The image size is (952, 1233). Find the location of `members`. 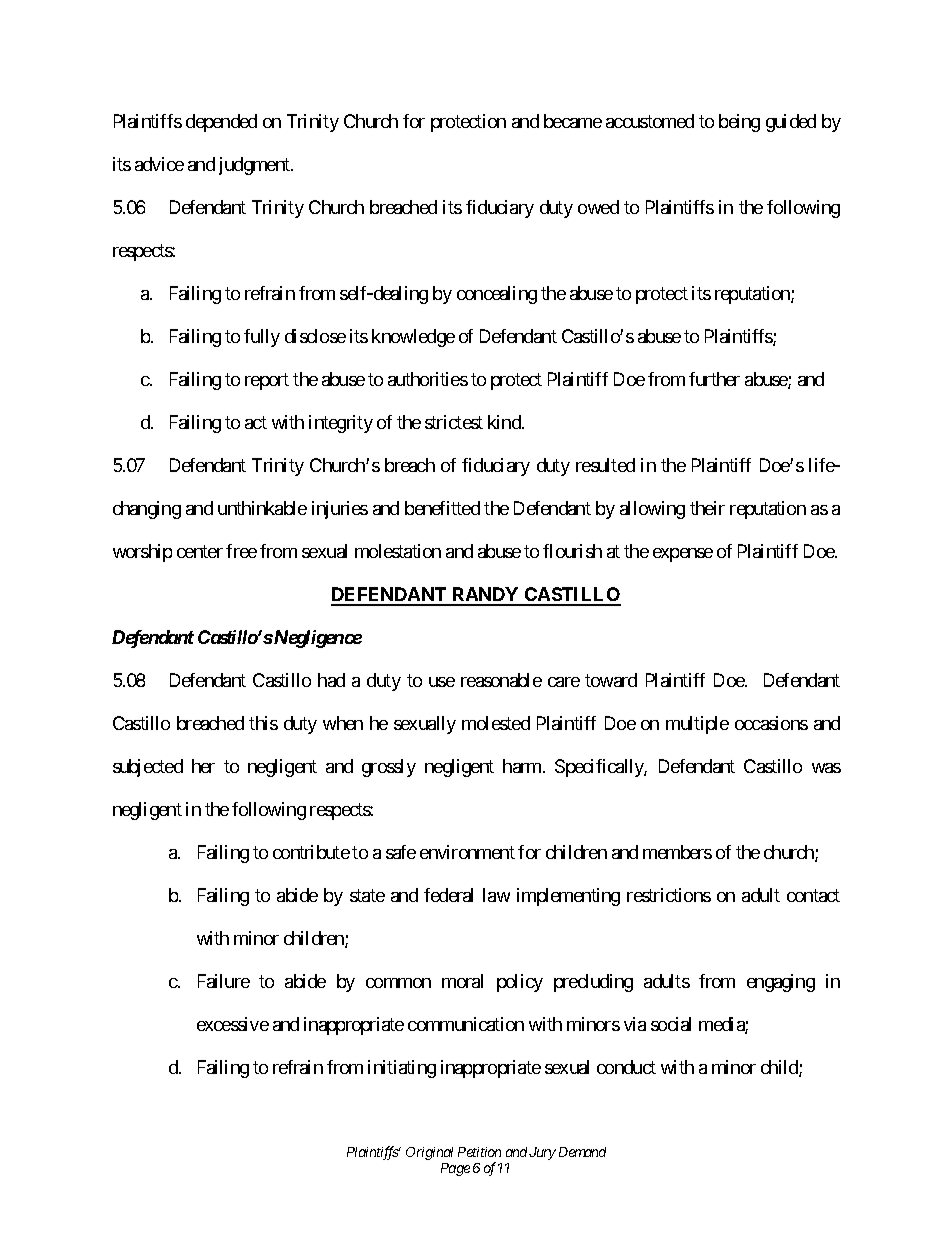

members is located at coordinates (677, 852).
